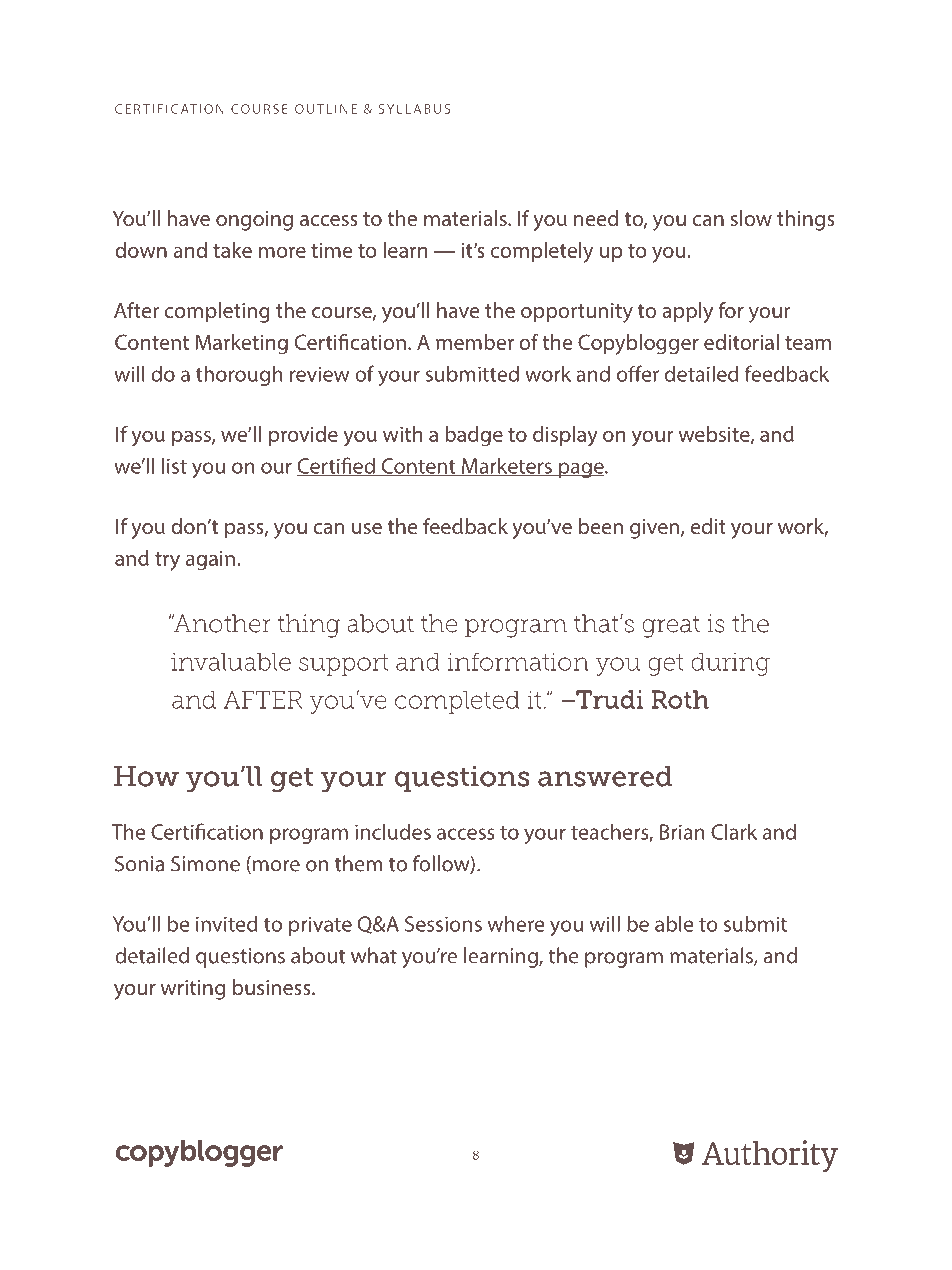 This page has height=1270, width=952. I want to click on information, so click(518, 661).
